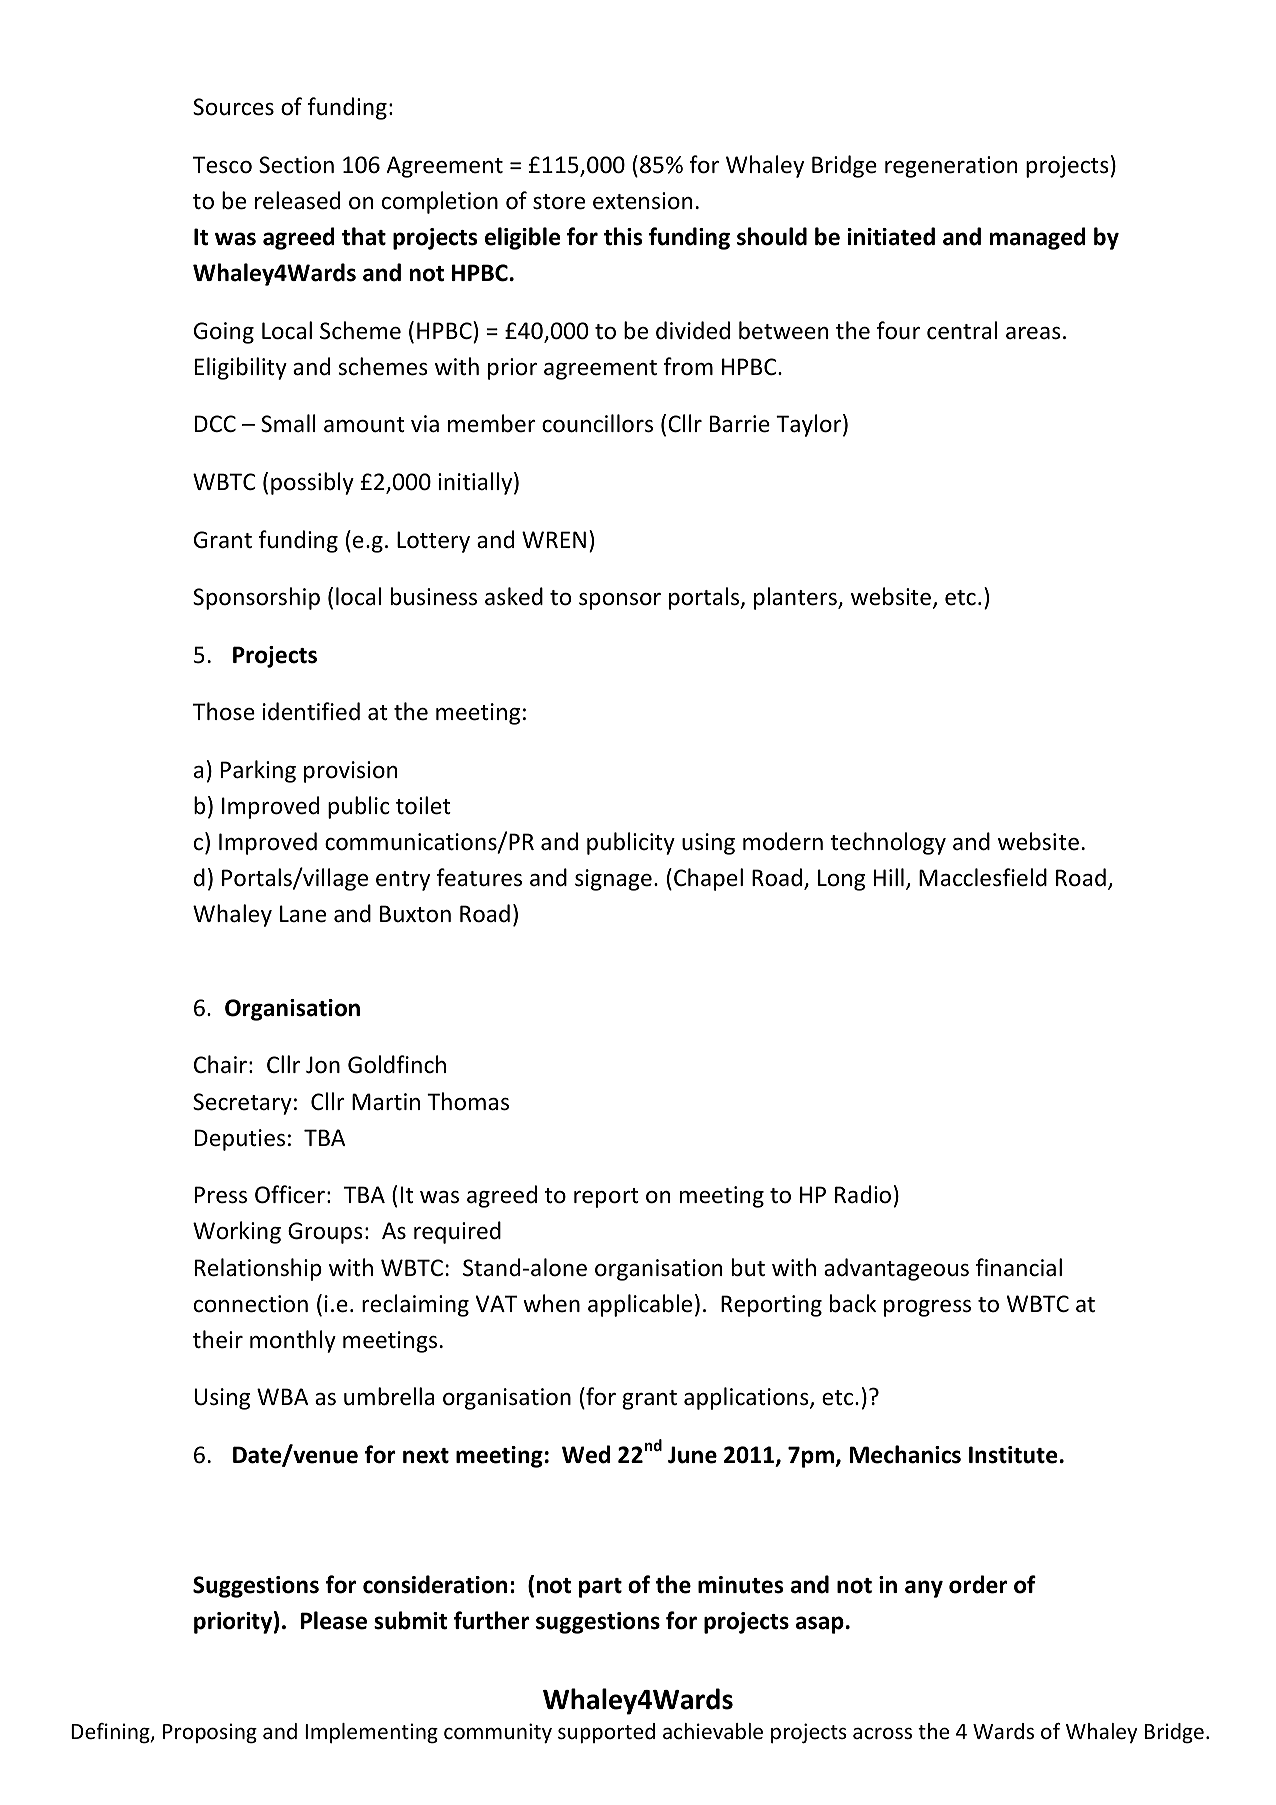 The height and width of the screenshot is (1805, 1276). I want to click on Please, so click(334, 1620).
